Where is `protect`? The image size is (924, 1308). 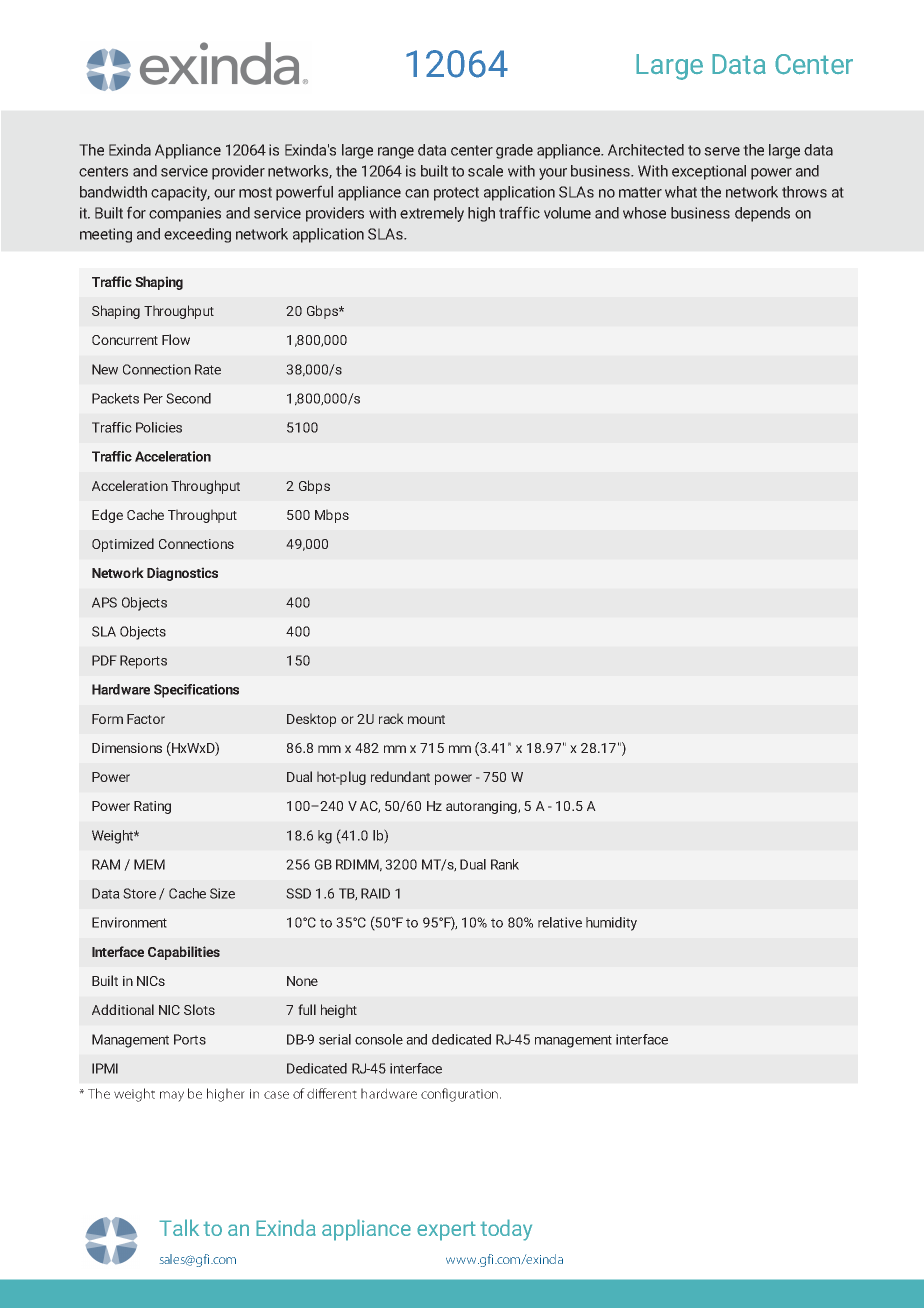
protect is located at coordinates (456, 194).
